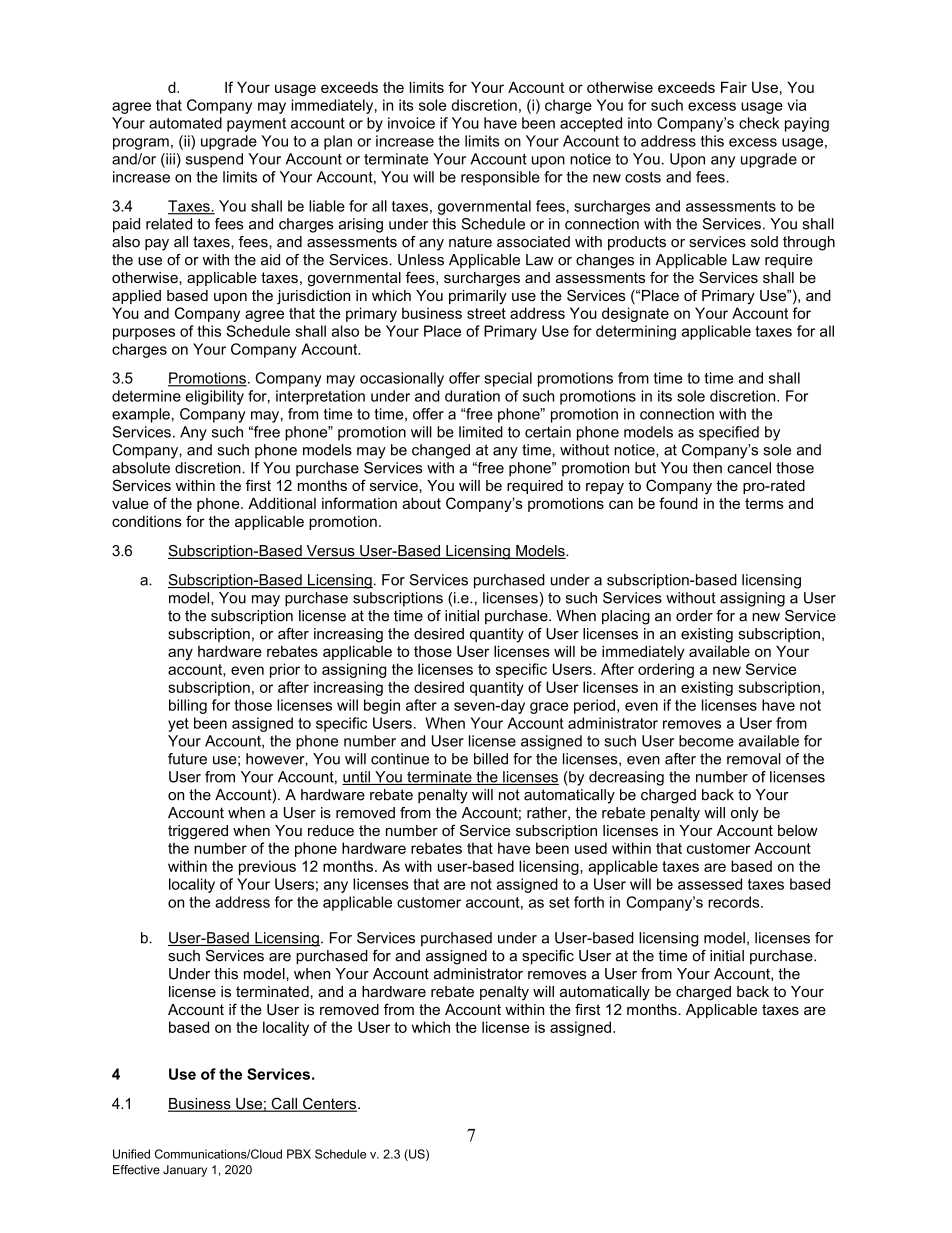 The height and width of the document is (1233, 952). Describe the element at coordinates (411, 123) in the document. I see `invoice` at that location.
